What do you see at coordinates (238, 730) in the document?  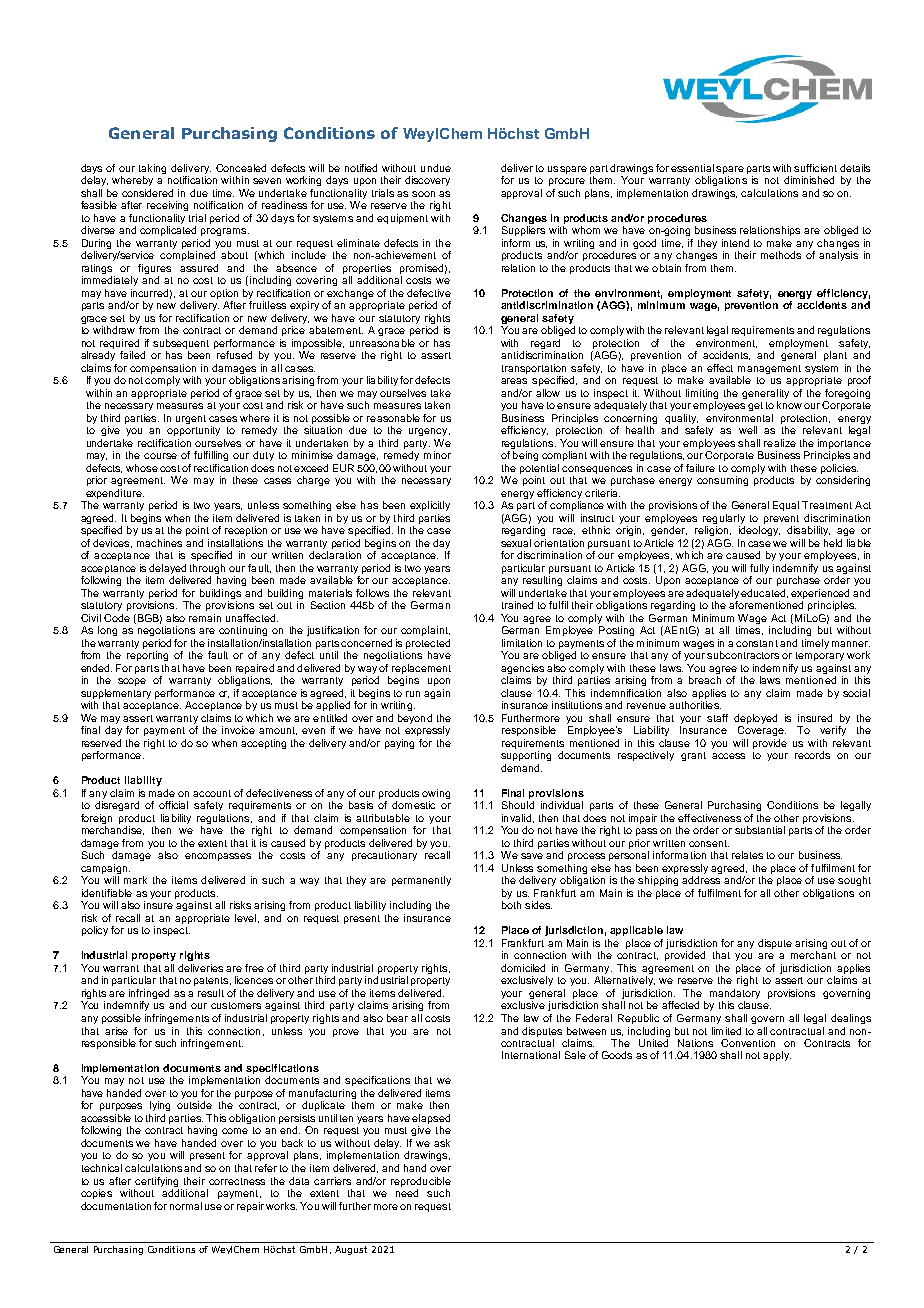 I see `invoice` at bounding box center [238, 730].
